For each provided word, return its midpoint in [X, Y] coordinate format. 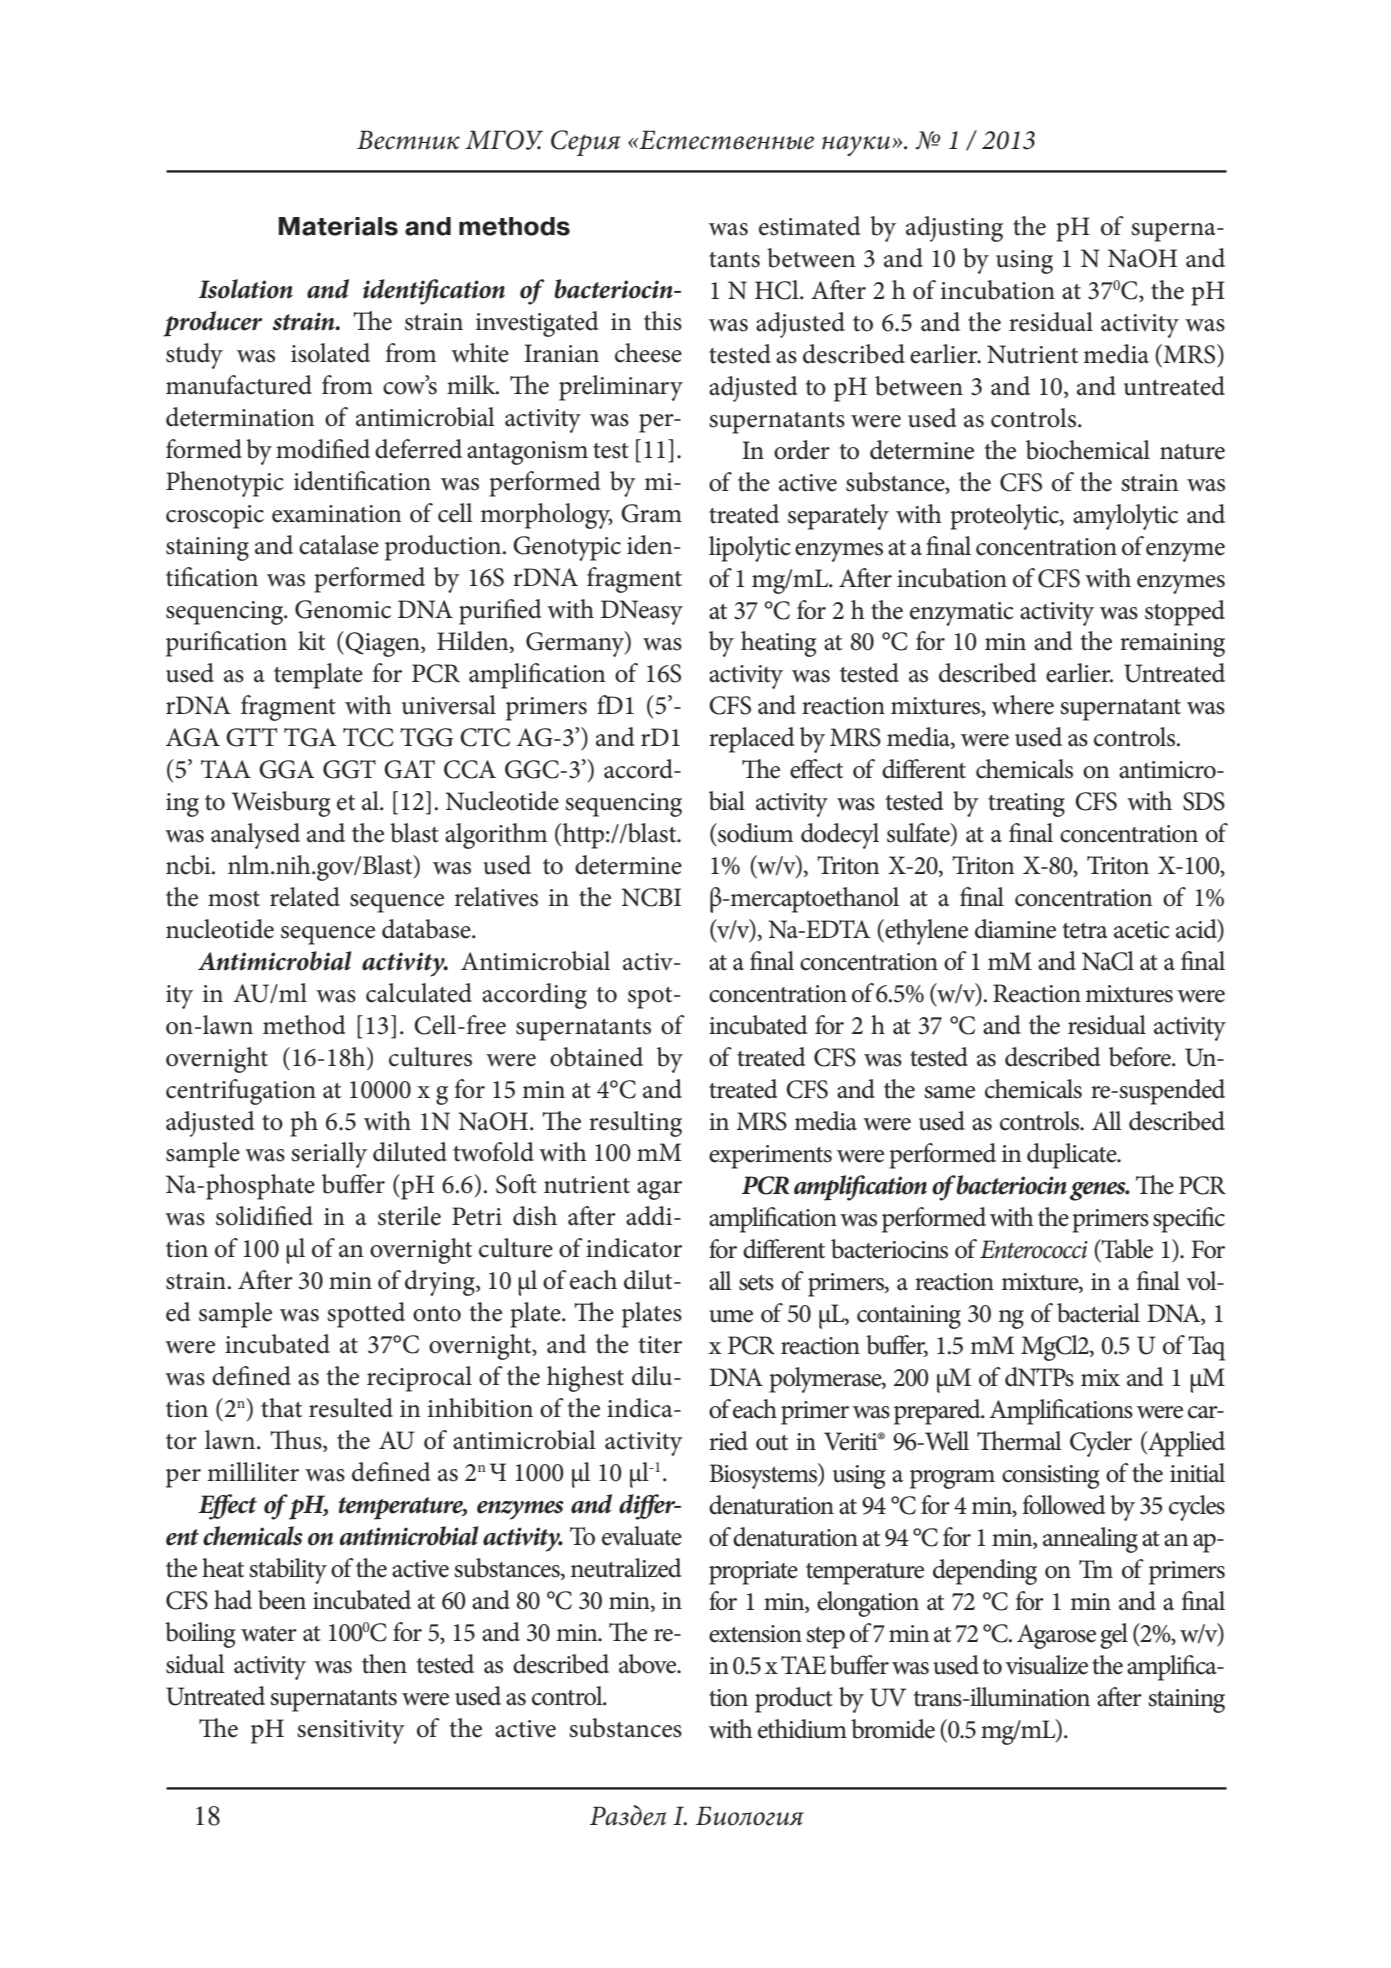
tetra [1085, 931]
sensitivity [351, 1732]
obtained [596, 1057]
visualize [1046, 1665]
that [281, 1408]
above [649, 1664]
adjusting [954, 229]
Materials [338, 226]
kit [311, 641]
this [663, 321]
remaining [1172, 645]
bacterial [1098, 1313]
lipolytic [750, 549]
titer [660, 1345]
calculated [419, 993]
